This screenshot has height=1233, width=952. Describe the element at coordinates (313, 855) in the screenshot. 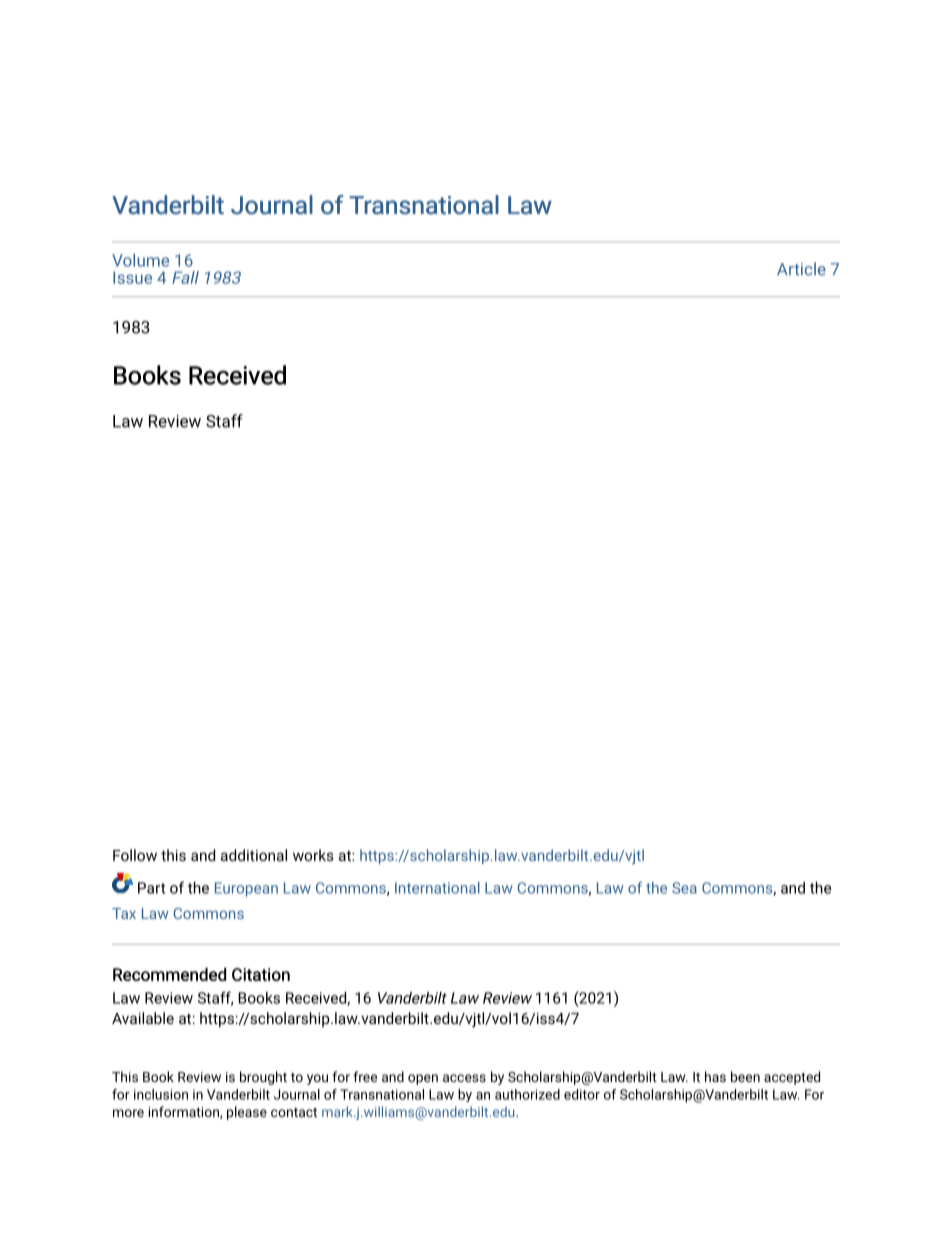

I see `works` at that location.
